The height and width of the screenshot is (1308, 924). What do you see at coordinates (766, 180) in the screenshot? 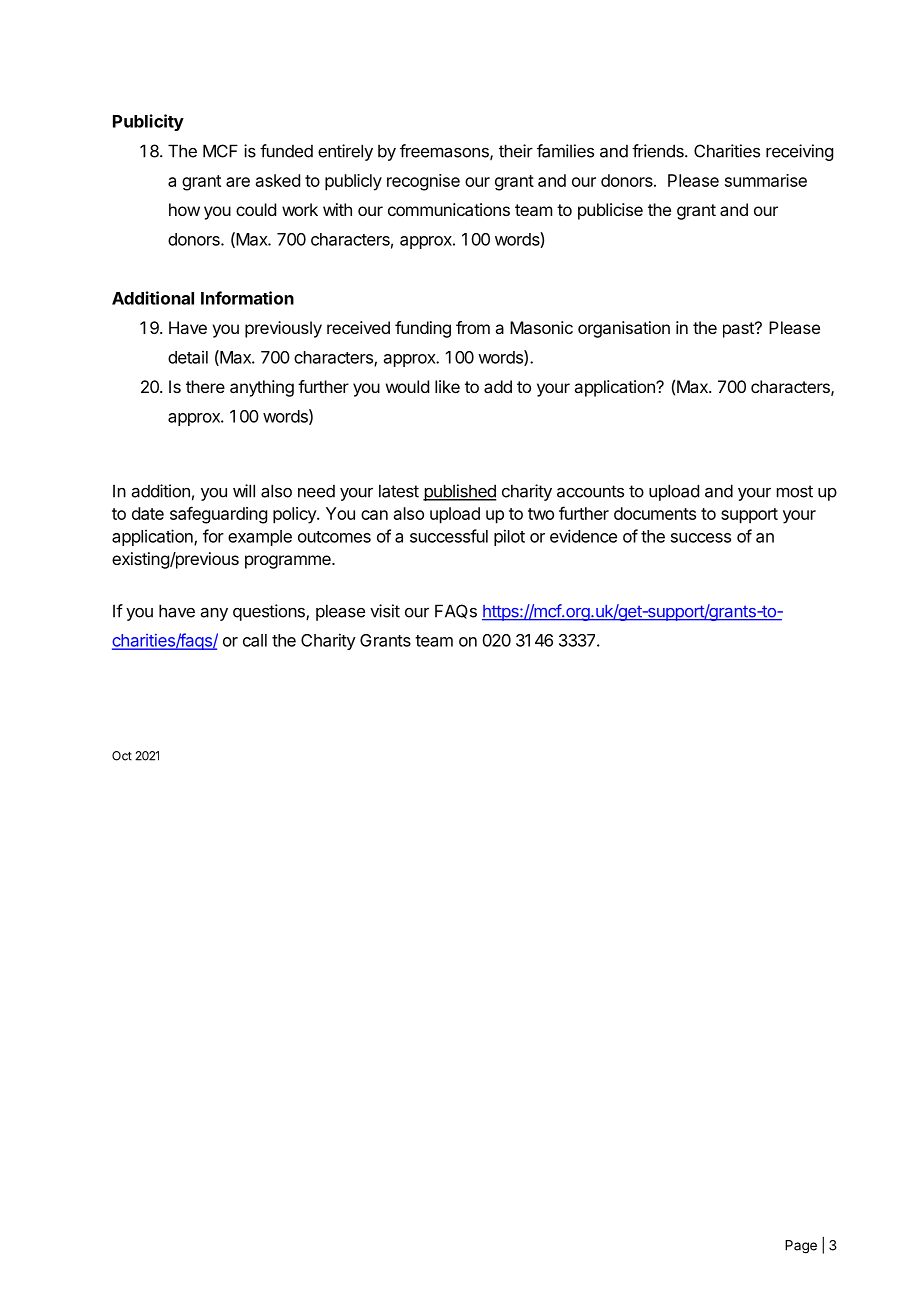
I see `summarise` at bounding box center [766, 180].
